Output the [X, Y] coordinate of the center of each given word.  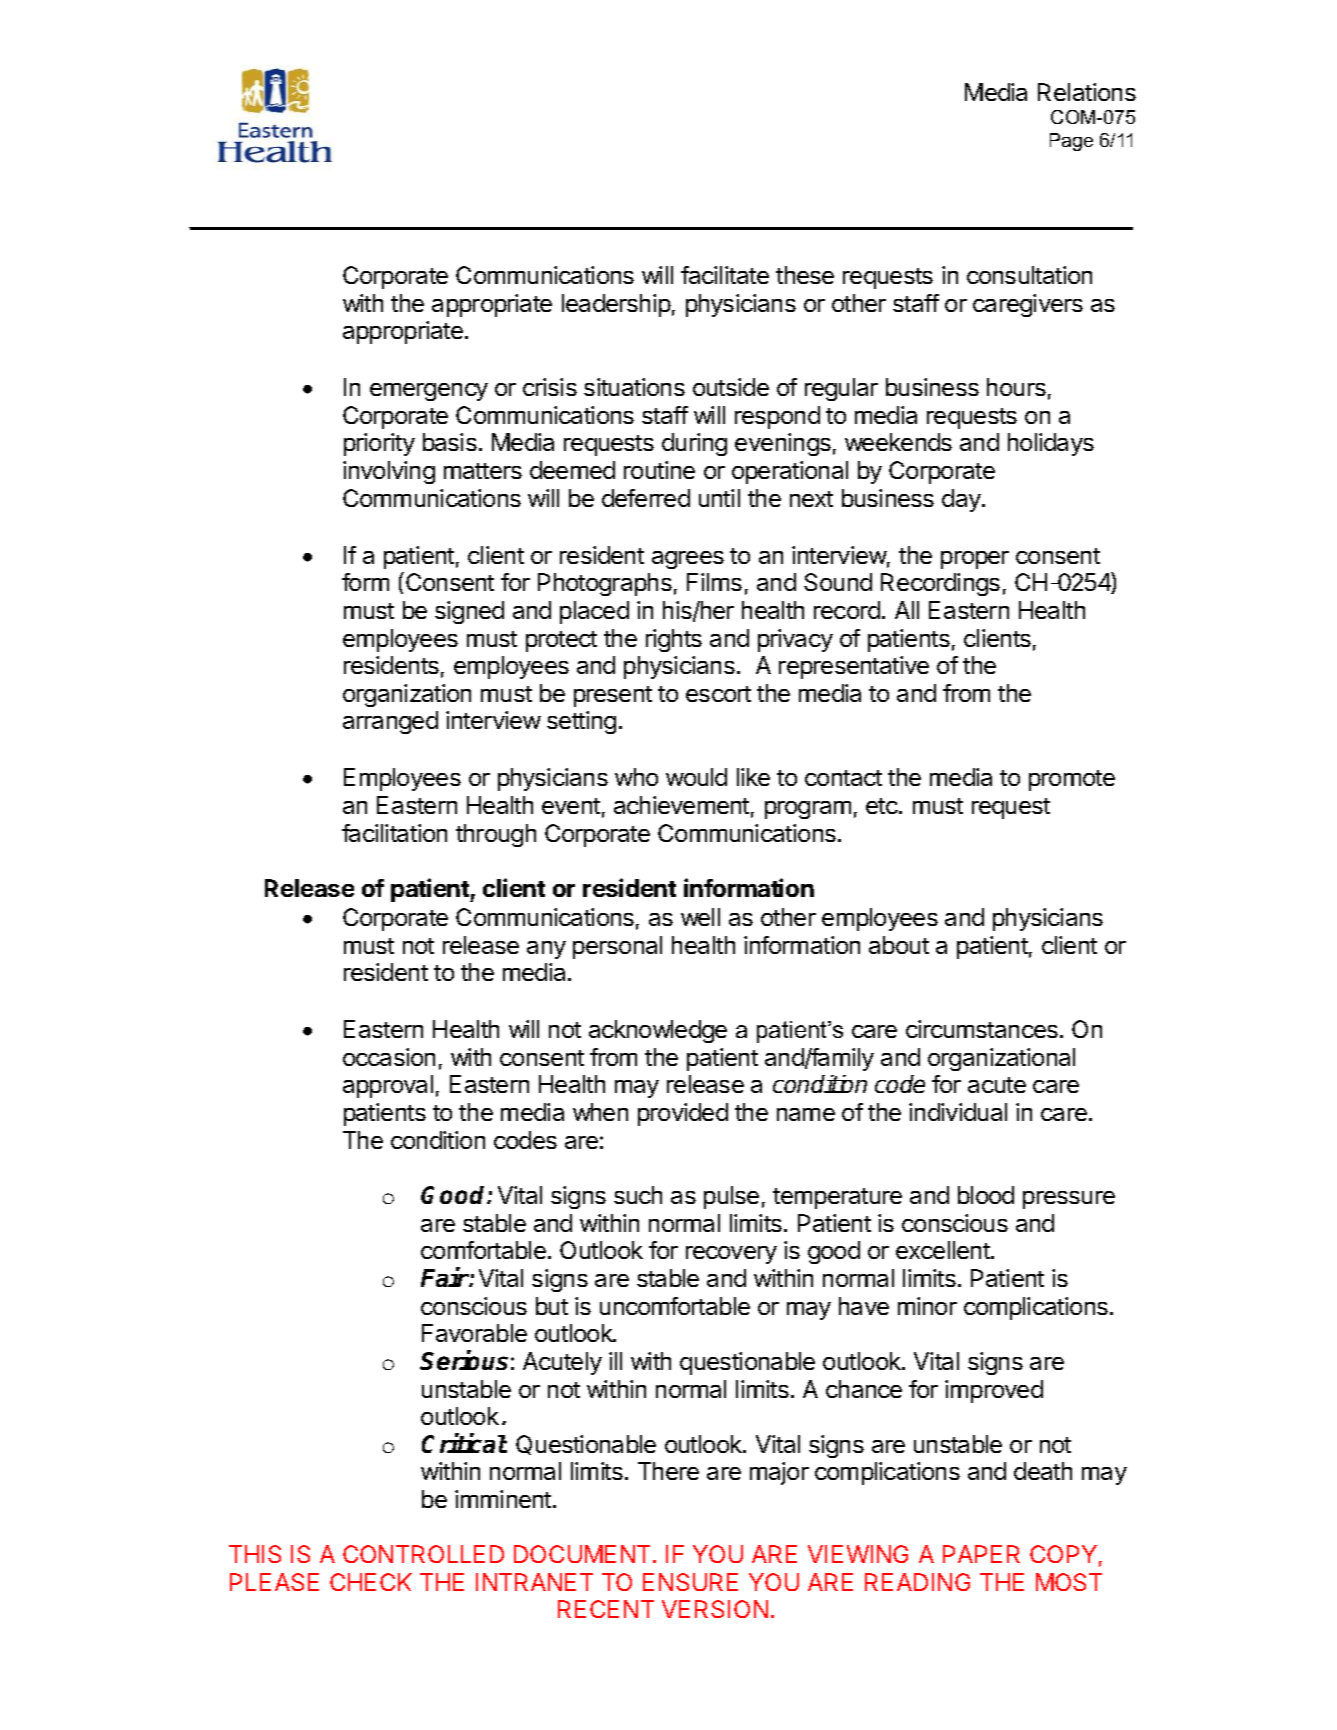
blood [986, 1195]
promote [1072, 780]
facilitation [394, 833]
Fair [445, 1277]
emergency [429, 392]
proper [975, 560]
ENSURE [690, 1582]
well [700, 917]
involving [389, 472]
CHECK [371, 1582]
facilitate [725, 275]
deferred [646, 498]
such [638, 1195]
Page [1071, 142]
